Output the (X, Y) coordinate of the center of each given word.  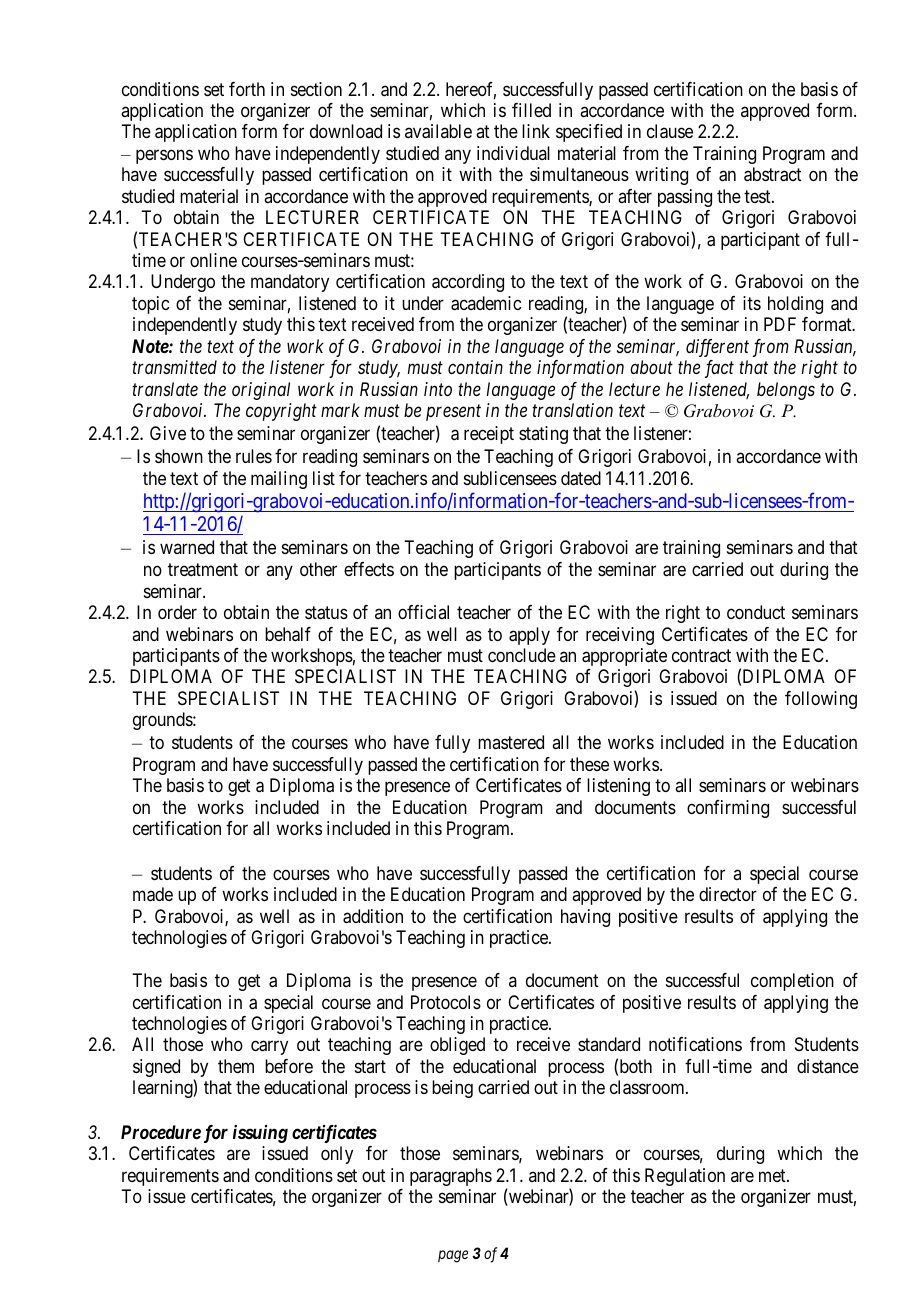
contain (475, 367)
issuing (260, 1134)
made (153, 894)
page (453, 1256)
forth (247, 89)
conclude (522, 655)
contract (701, 655)
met (773, 1175)
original (261, 391)
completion (792, 982)
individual (513, 153)
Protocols (446, 1002)
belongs (786, 391)
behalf (288, 634)
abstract (773, 174)
